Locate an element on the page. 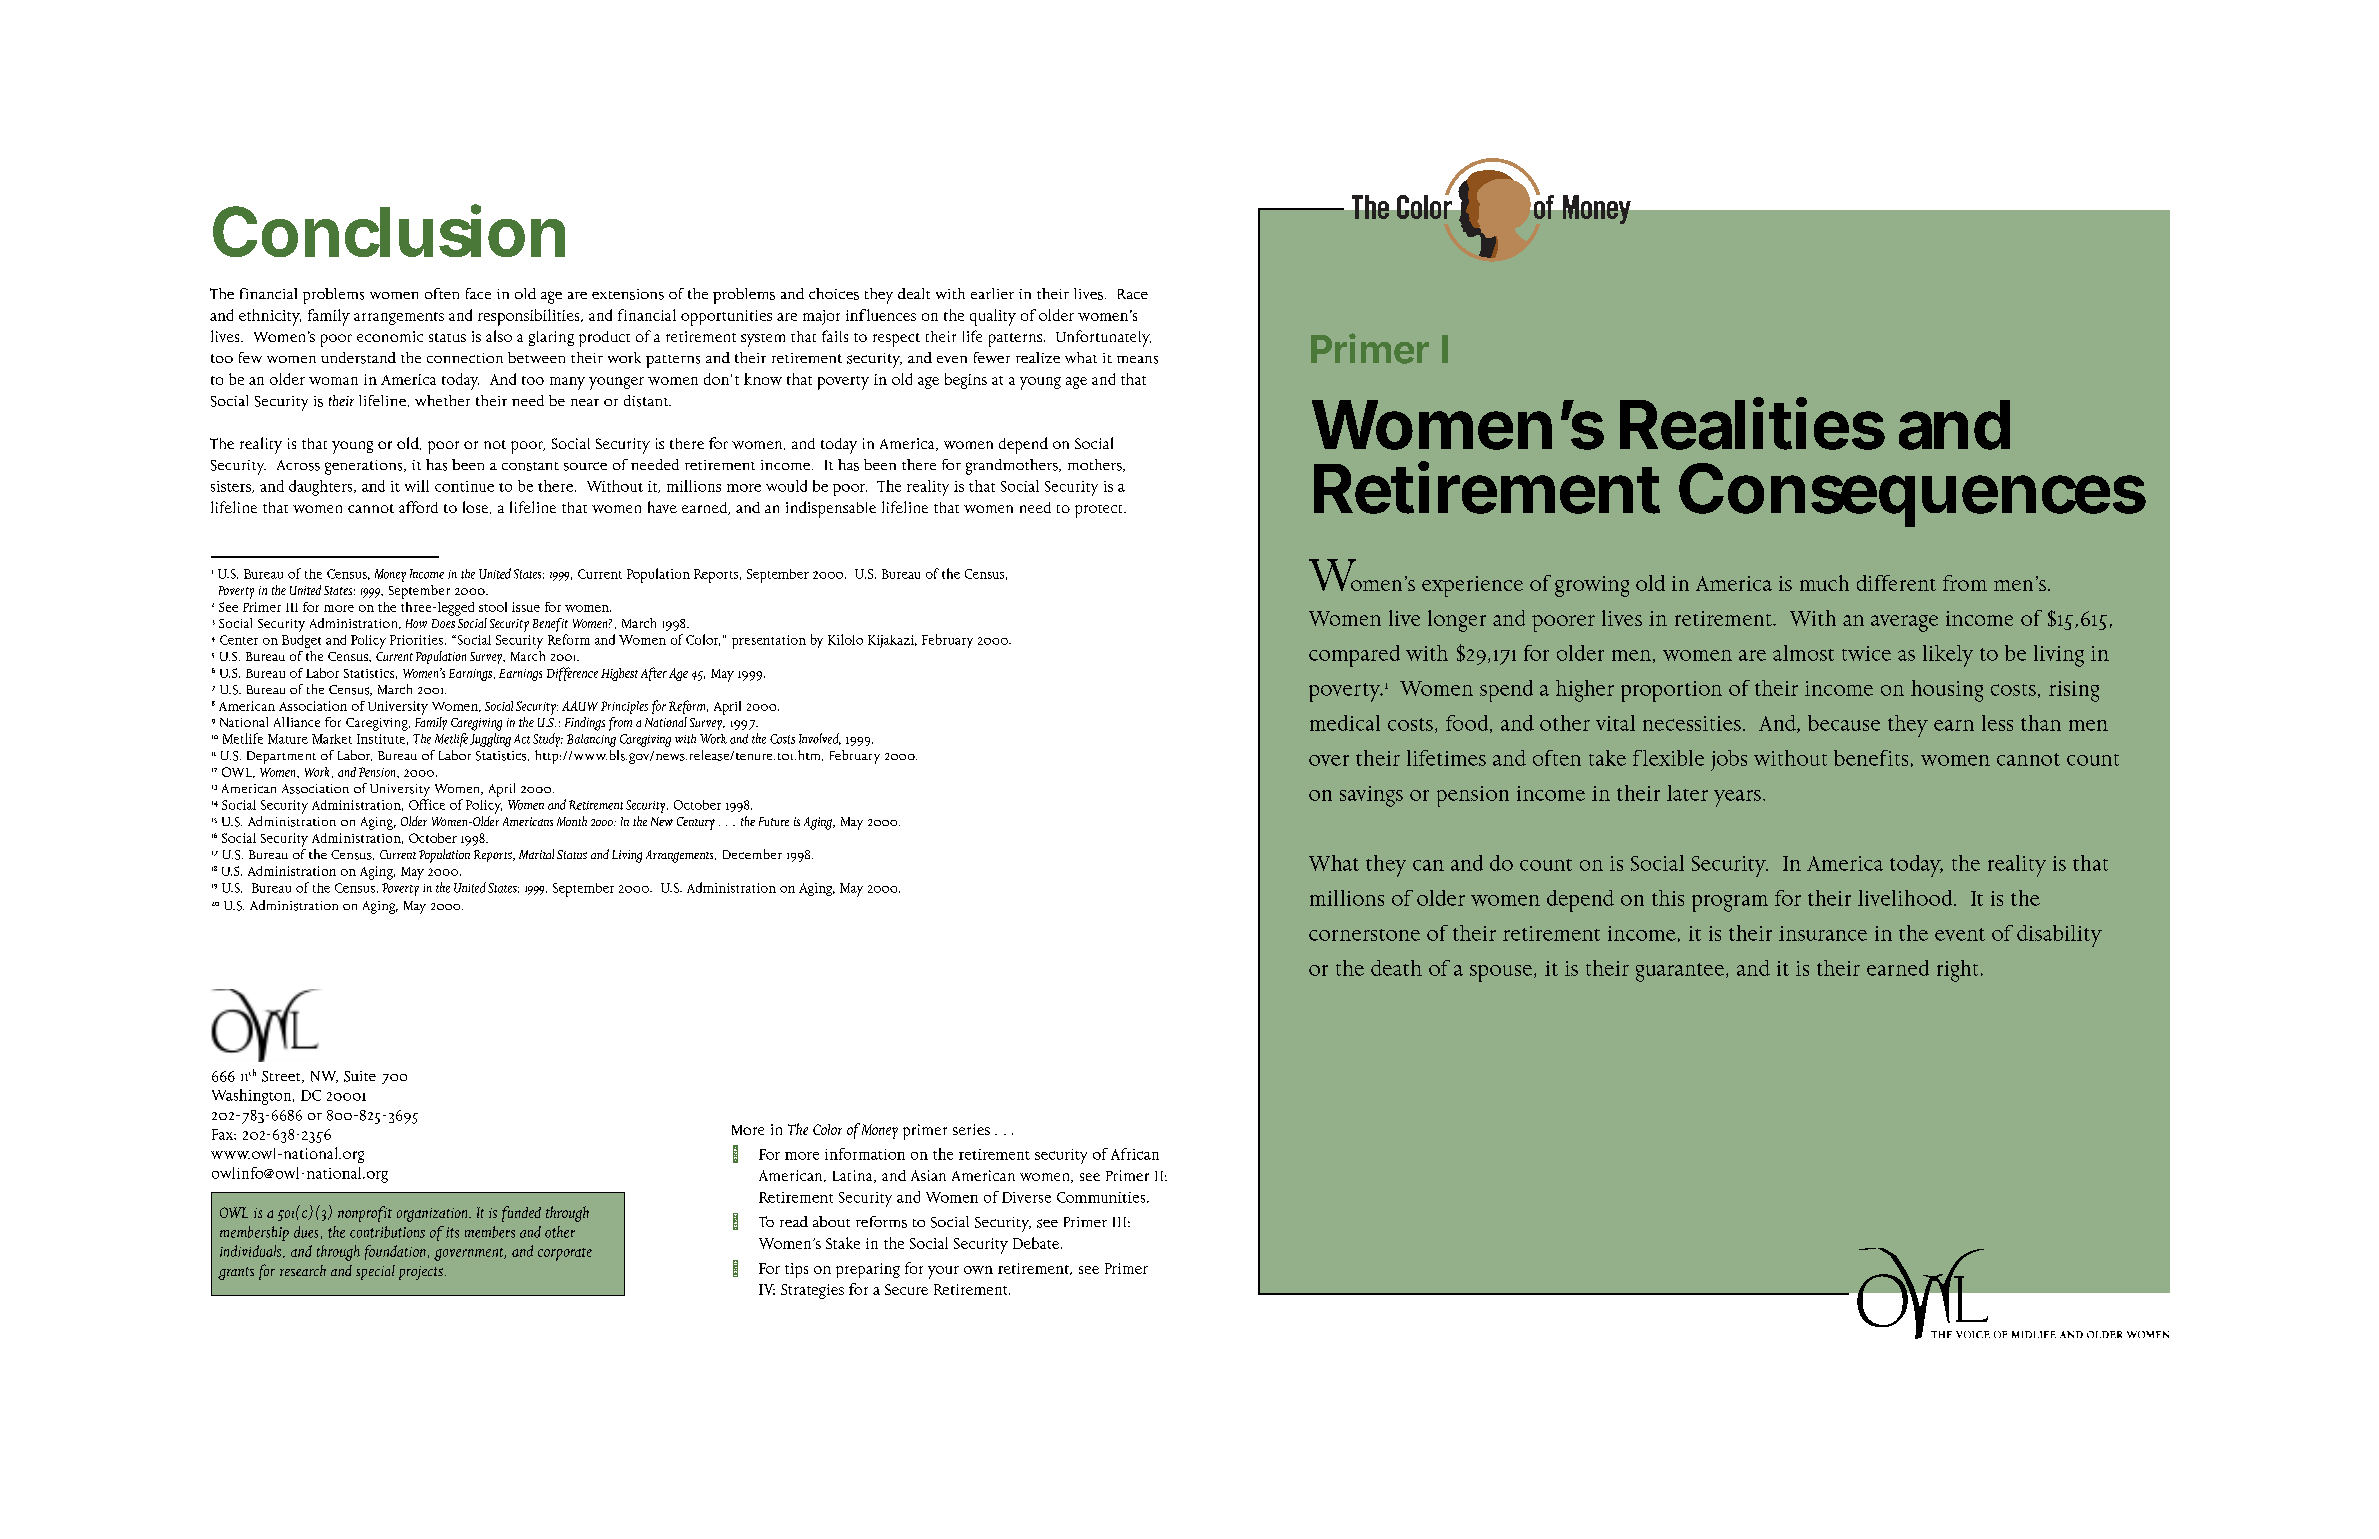 This document has height=1539, width=2379. projects is located at coordinates (421, 1273).
